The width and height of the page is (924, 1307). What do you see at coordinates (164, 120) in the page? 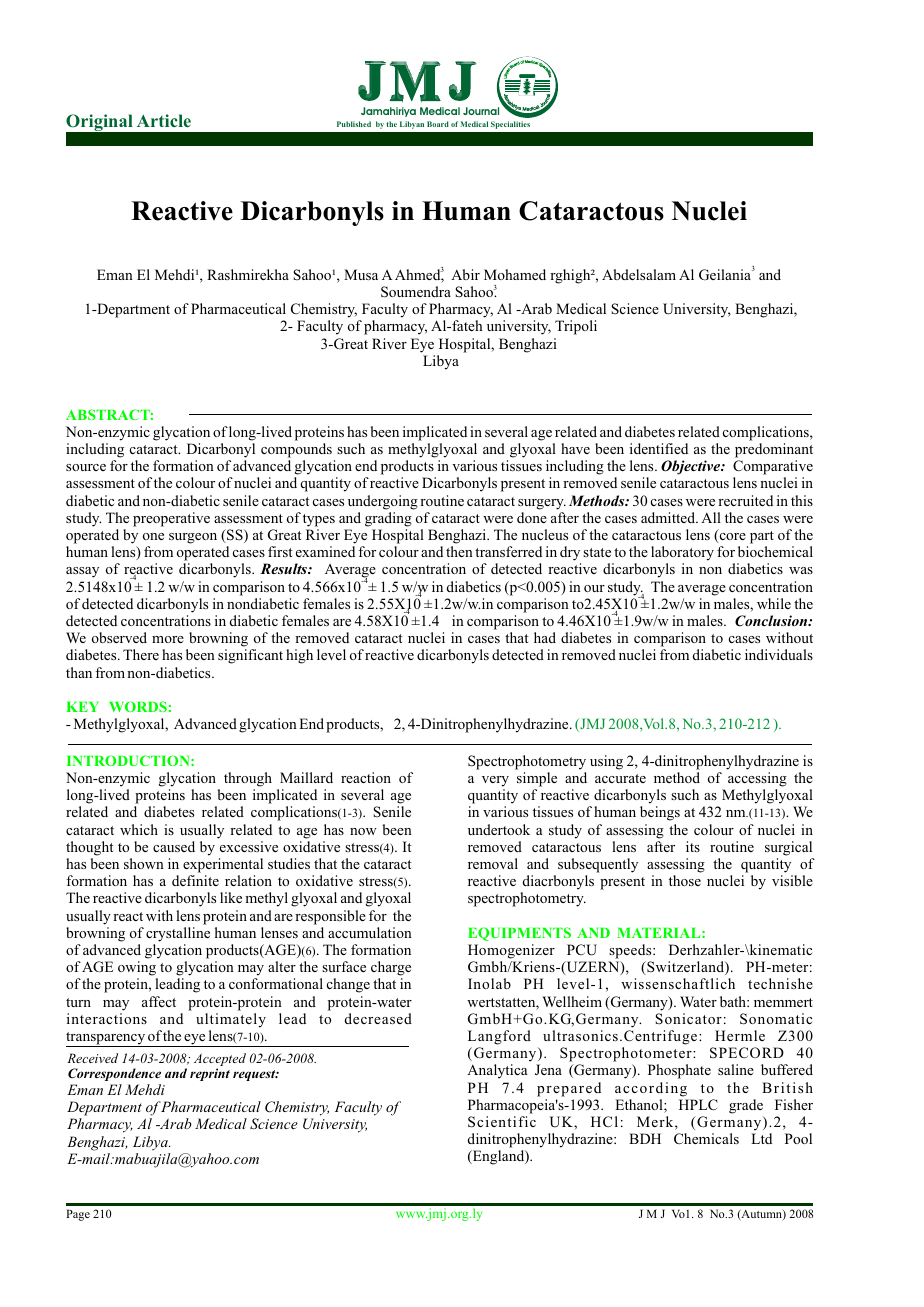
I see `Article` at bounding box center [164, 120].
